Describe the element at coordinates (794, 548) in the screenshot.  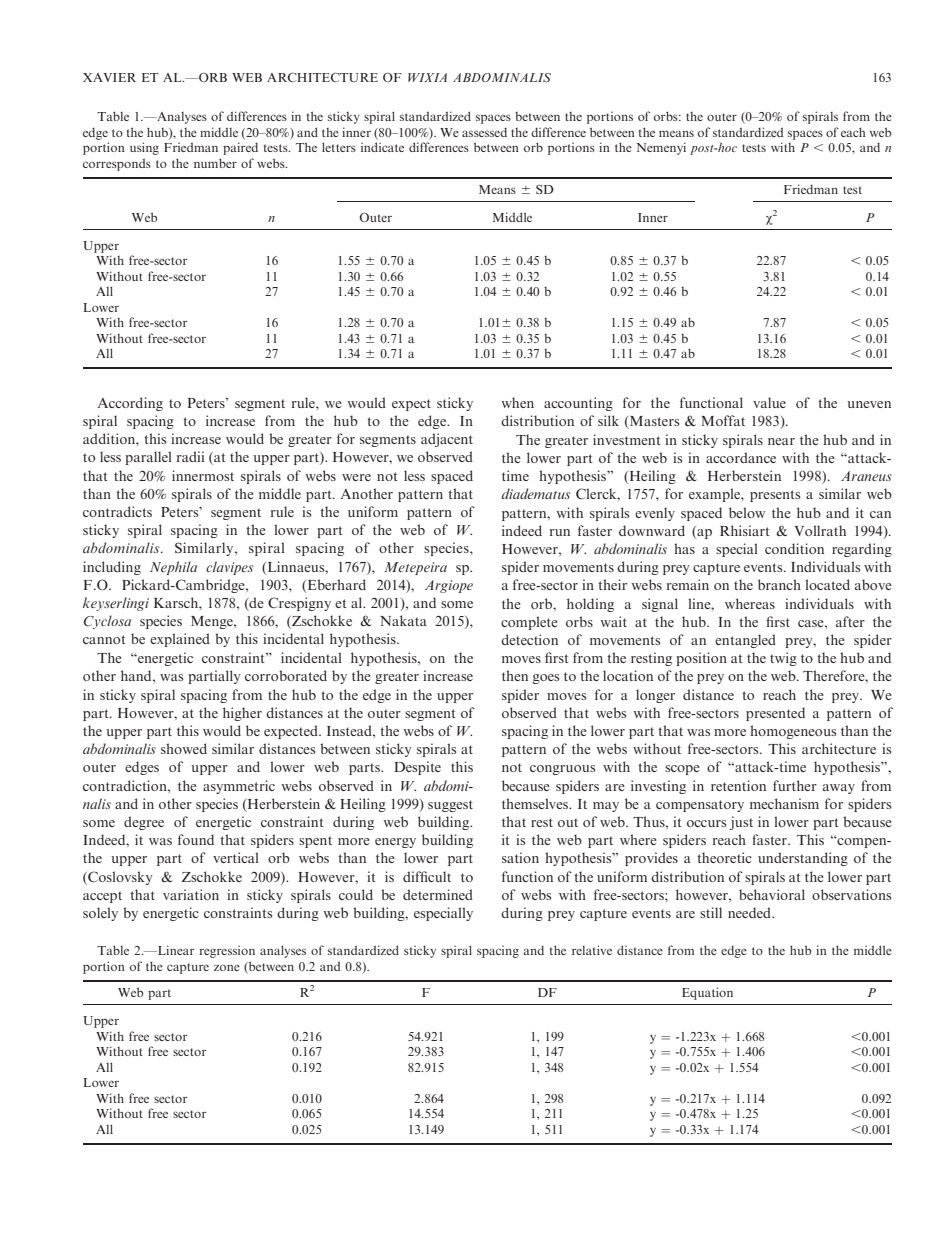
I see `condition` at that location.
